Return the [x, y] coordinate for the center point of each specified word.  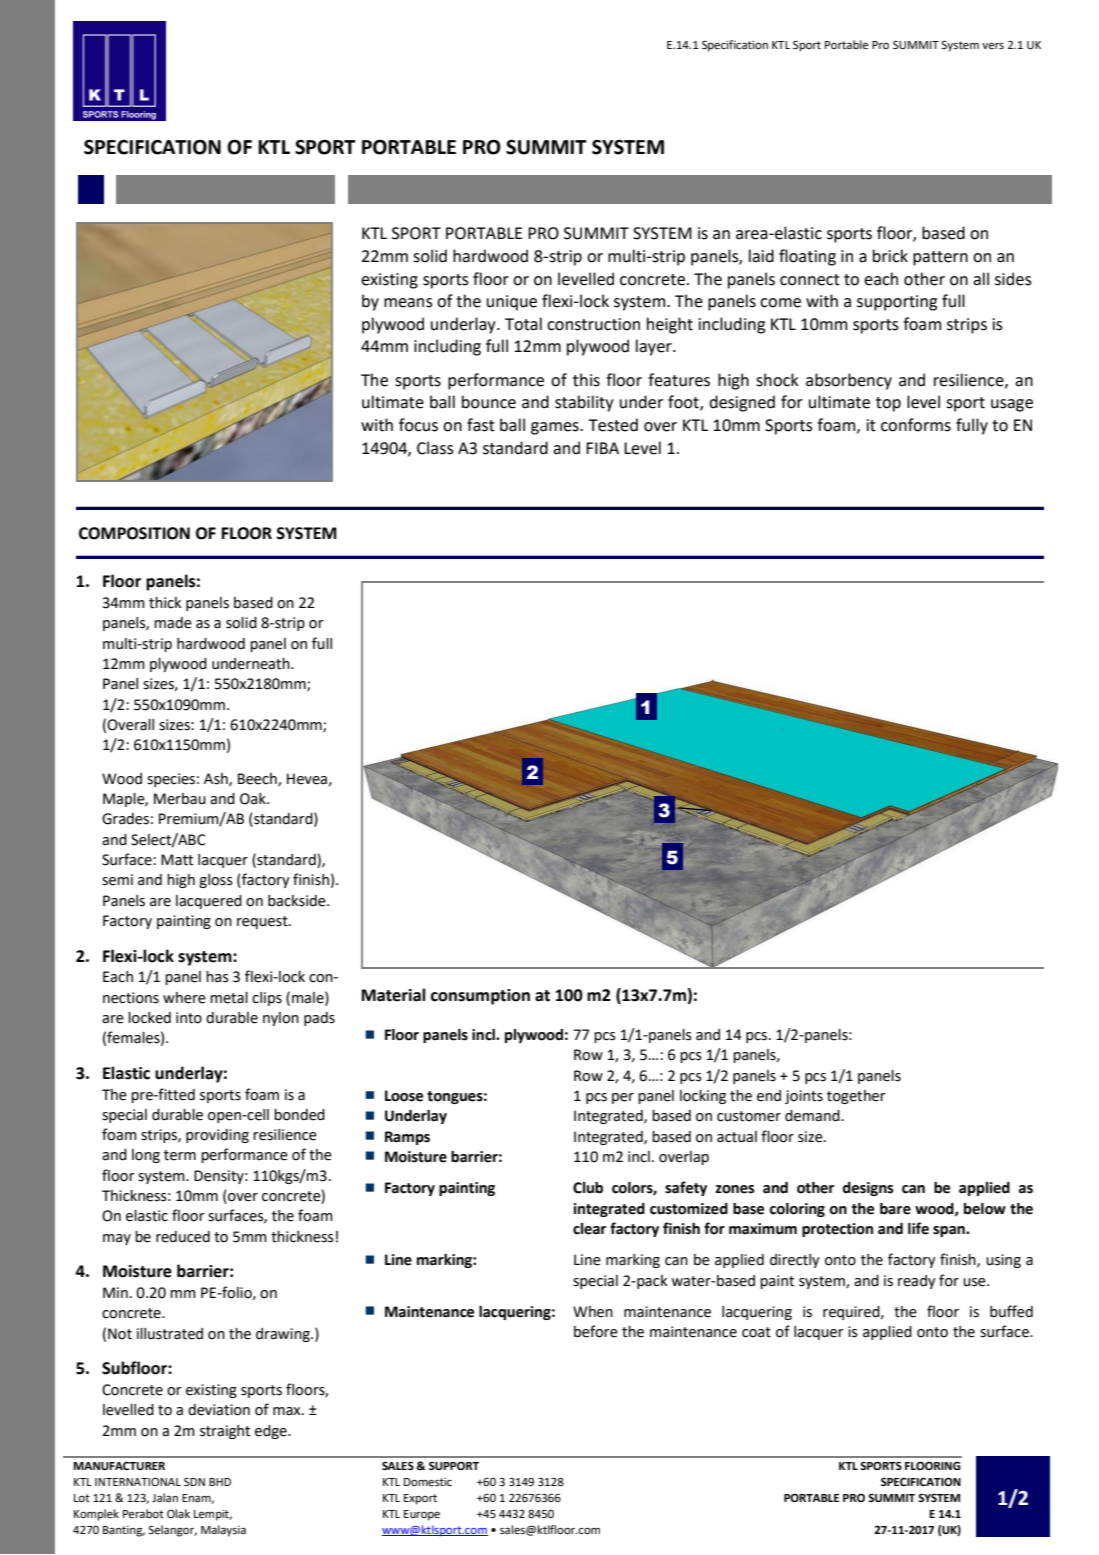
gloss [216, 881]
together [856, 1097]
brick [890, 256]
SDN [194, 1482]
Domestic [428, 1482]
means [408, 303]
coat [756, 1332]
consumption [480, 997]
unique [512, 303]
